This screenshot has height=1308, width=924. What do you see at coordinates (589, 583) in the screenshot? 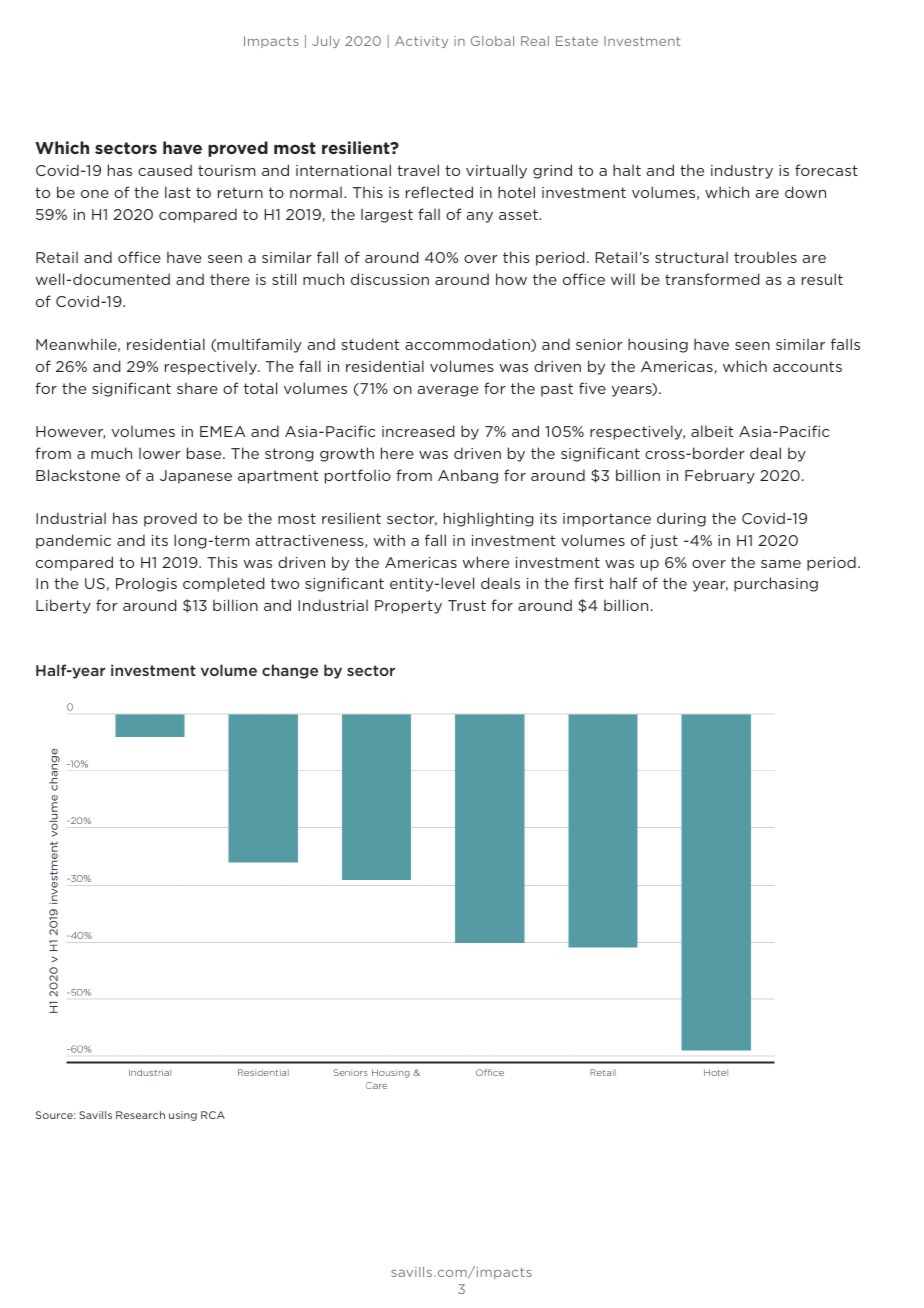
I see `first` at bounding box center [589, 583].
